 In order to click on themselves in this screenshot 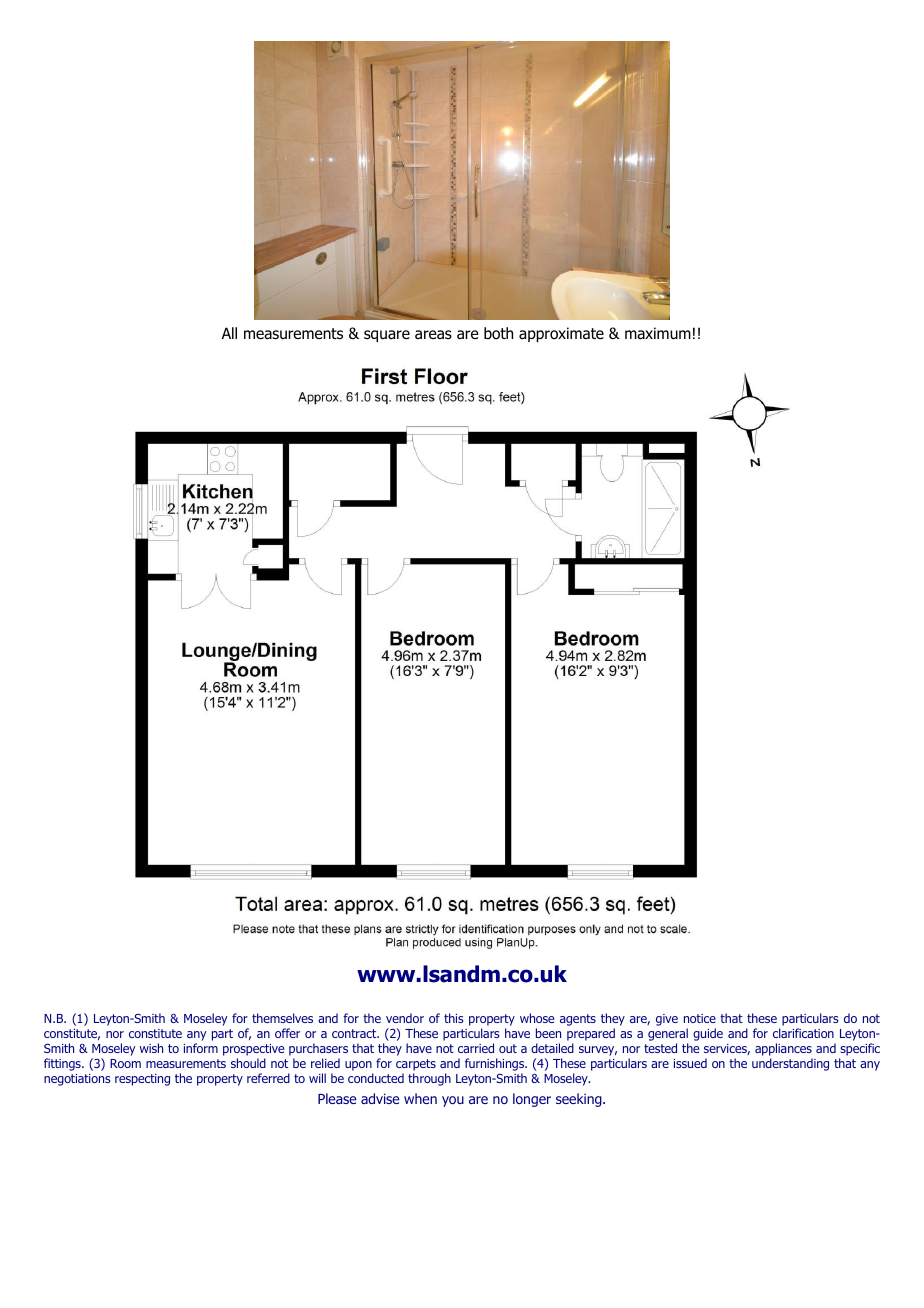, I will do `click(282, 1018)`.
